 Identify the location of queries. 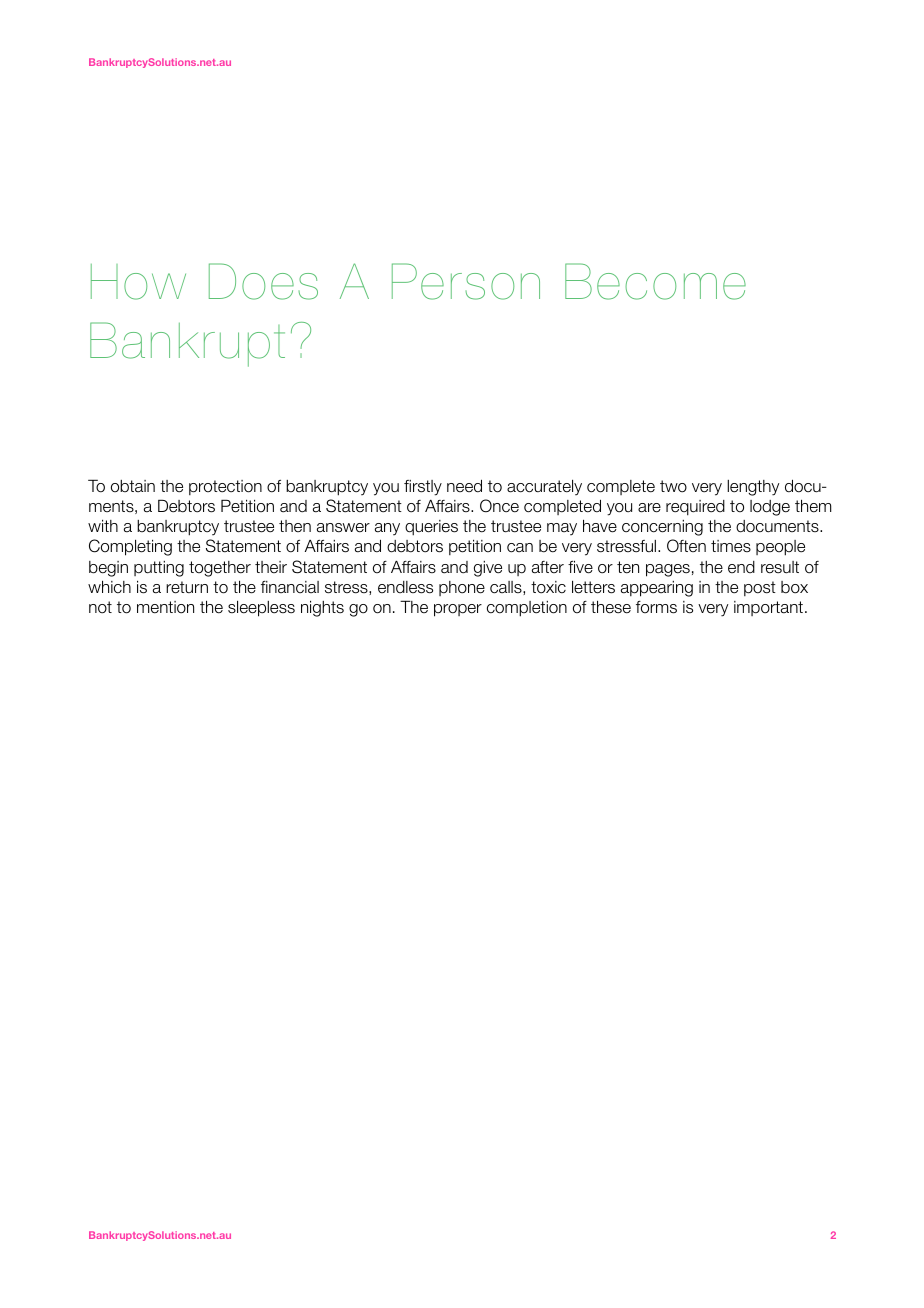
(431, 527).
